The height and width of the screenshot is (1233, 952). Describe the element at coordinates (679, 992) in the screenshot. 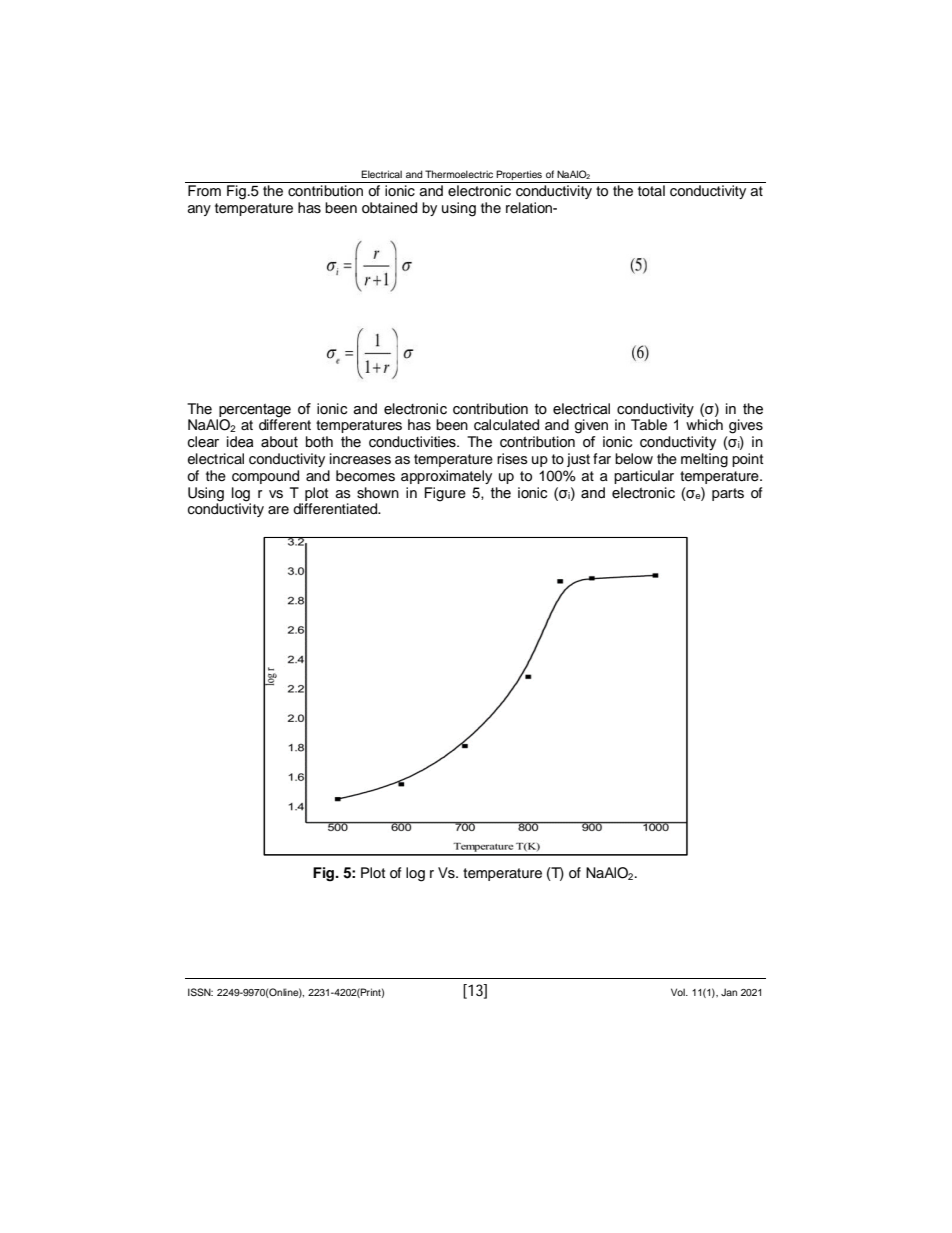

I see `Vol` at that location.
